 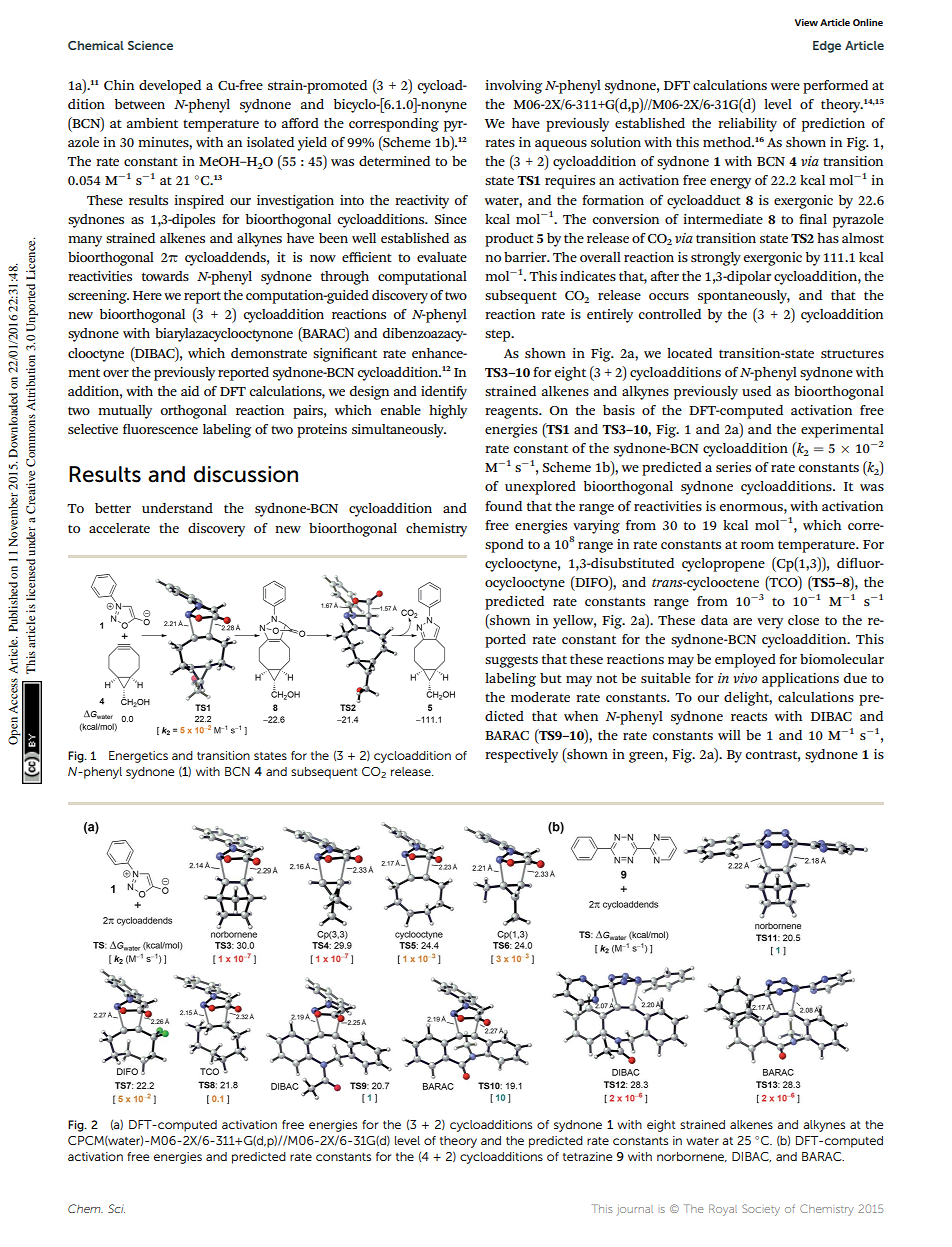 What do you see at coordinates (138, 757) in the screenshot?
I see `Energetics` at bounding box center [138, 757].
